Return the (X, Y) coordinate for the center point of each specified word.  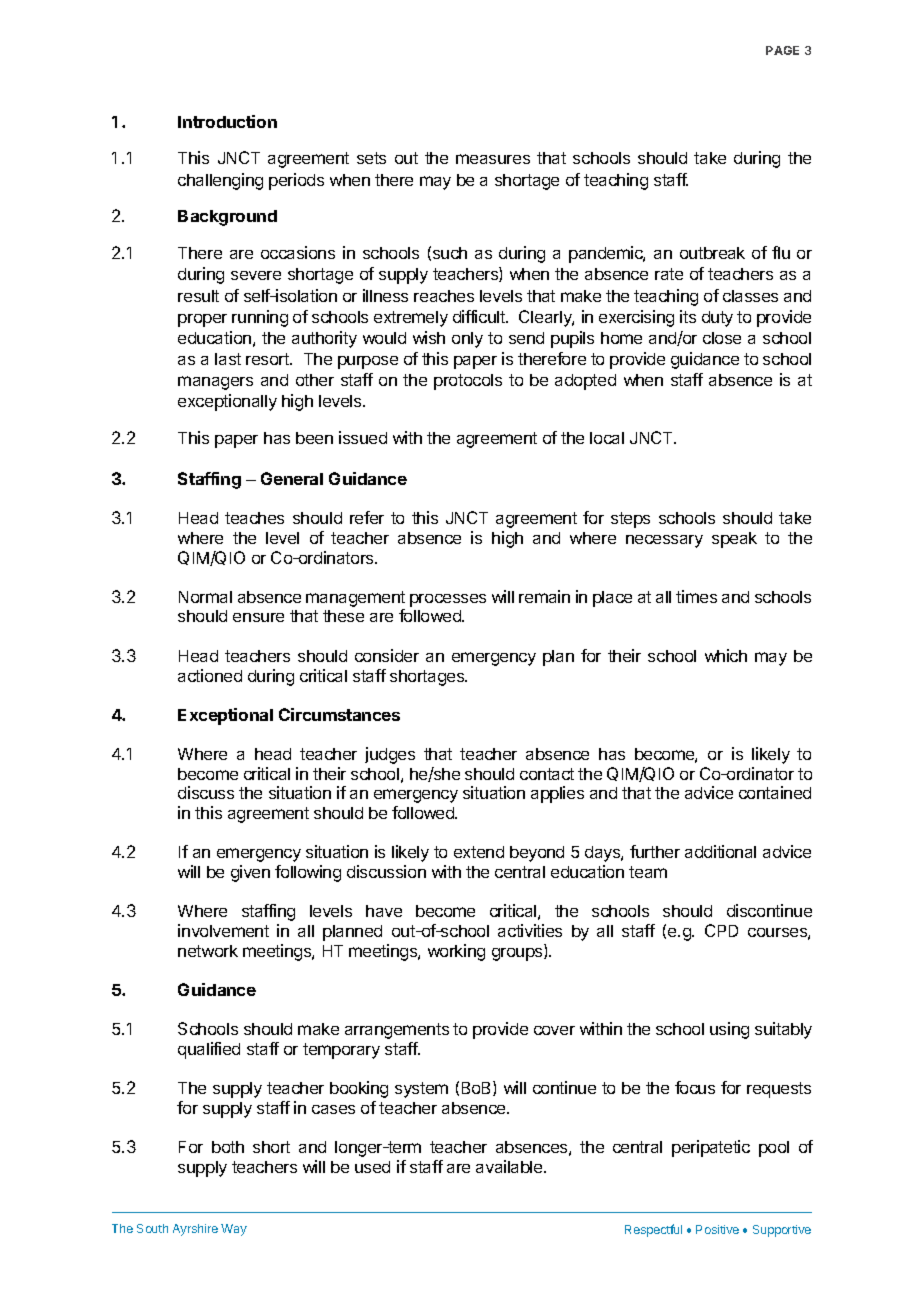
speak (734, 540)
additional (720, 851)
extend (479, 852)
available (510, 1166)
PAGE (782, 50)
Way (234, 1230)
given (250, 873)
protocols (468, 382)
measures (493, 159)
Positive (717, 1229)
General (292, 478)
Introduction (227, 121)
